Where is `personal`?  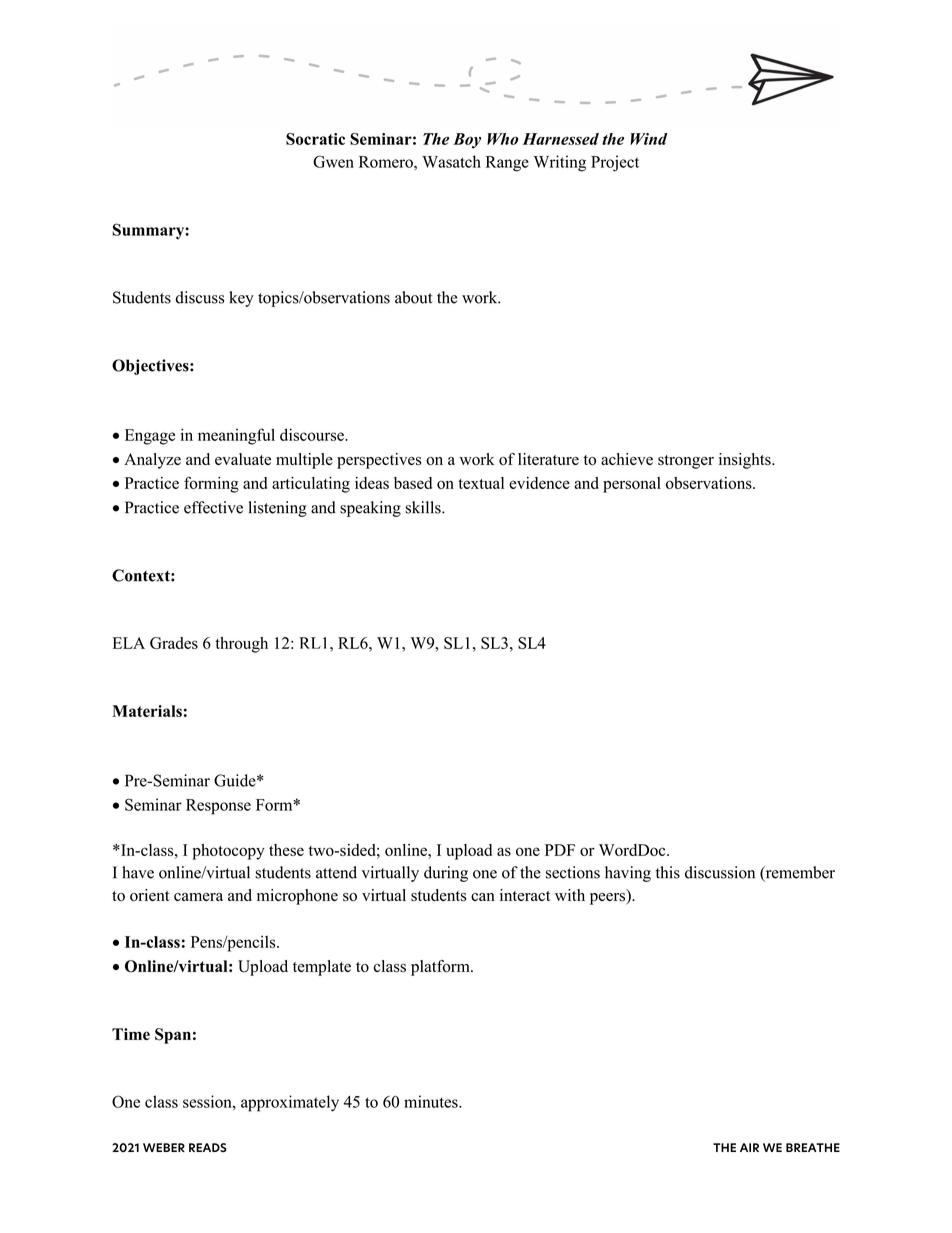 personal is located at coordinates (632, 485).
